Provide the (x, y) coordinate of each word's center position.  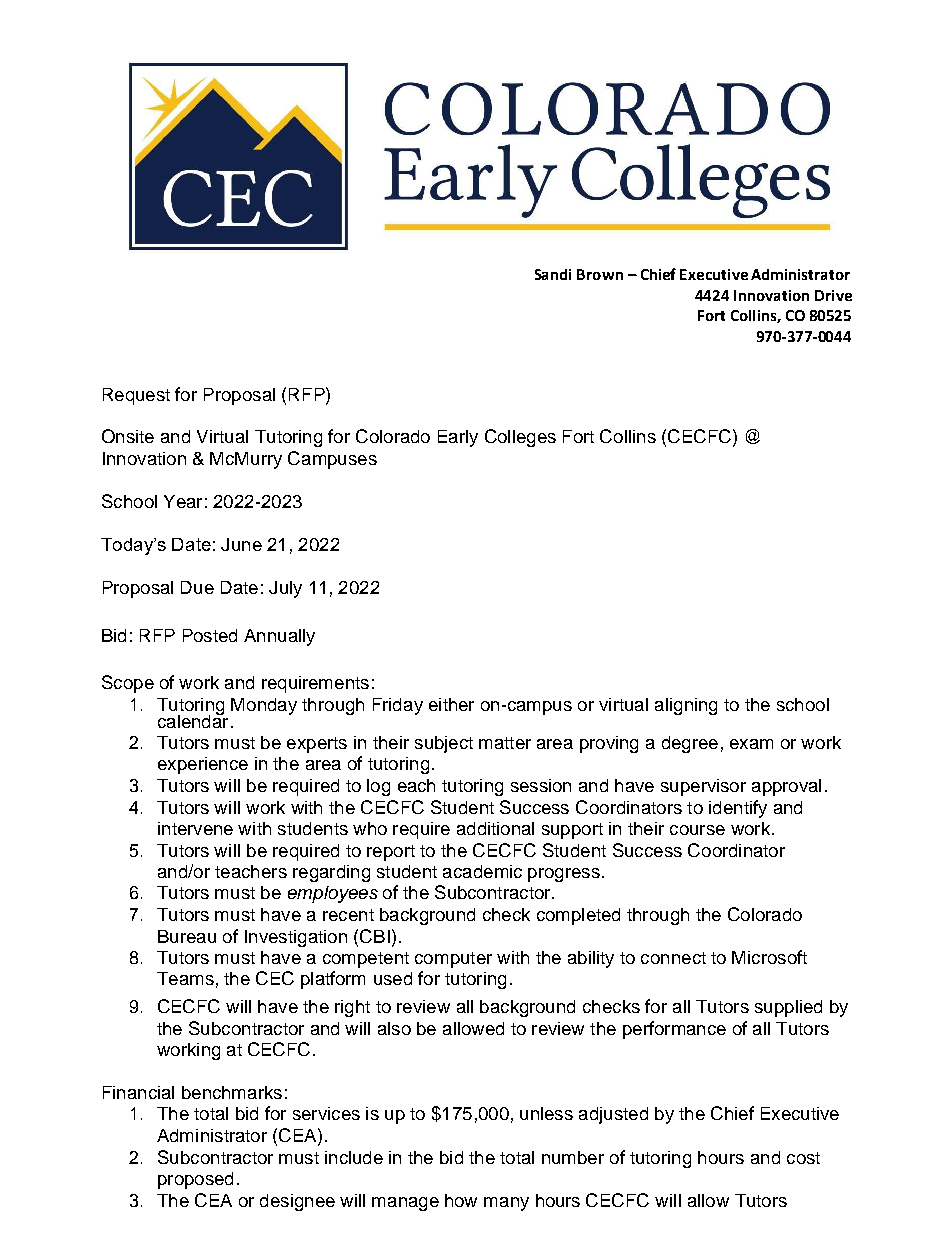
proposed (195, 1180)
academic (482, 871)
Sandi (553, 274)
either (451, 704)
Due (197, 587)
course (697, 830)
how (461, 1200)
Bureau (187, 936)
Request (136, 396)
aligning (686, 706)
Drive (833, 295)
